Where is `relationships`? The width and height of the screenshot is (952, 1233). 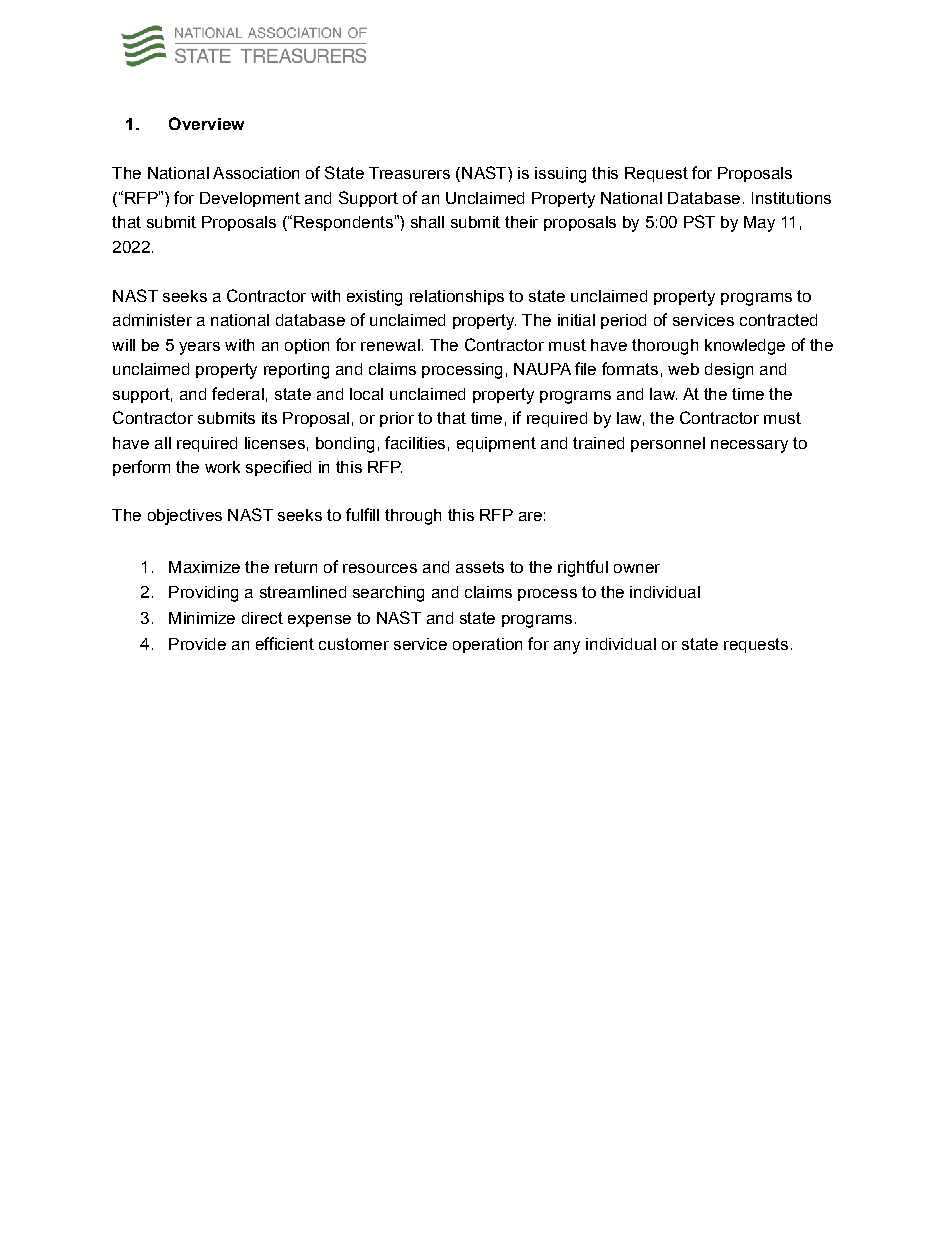 relationships is located at coordinates (457, 297).
